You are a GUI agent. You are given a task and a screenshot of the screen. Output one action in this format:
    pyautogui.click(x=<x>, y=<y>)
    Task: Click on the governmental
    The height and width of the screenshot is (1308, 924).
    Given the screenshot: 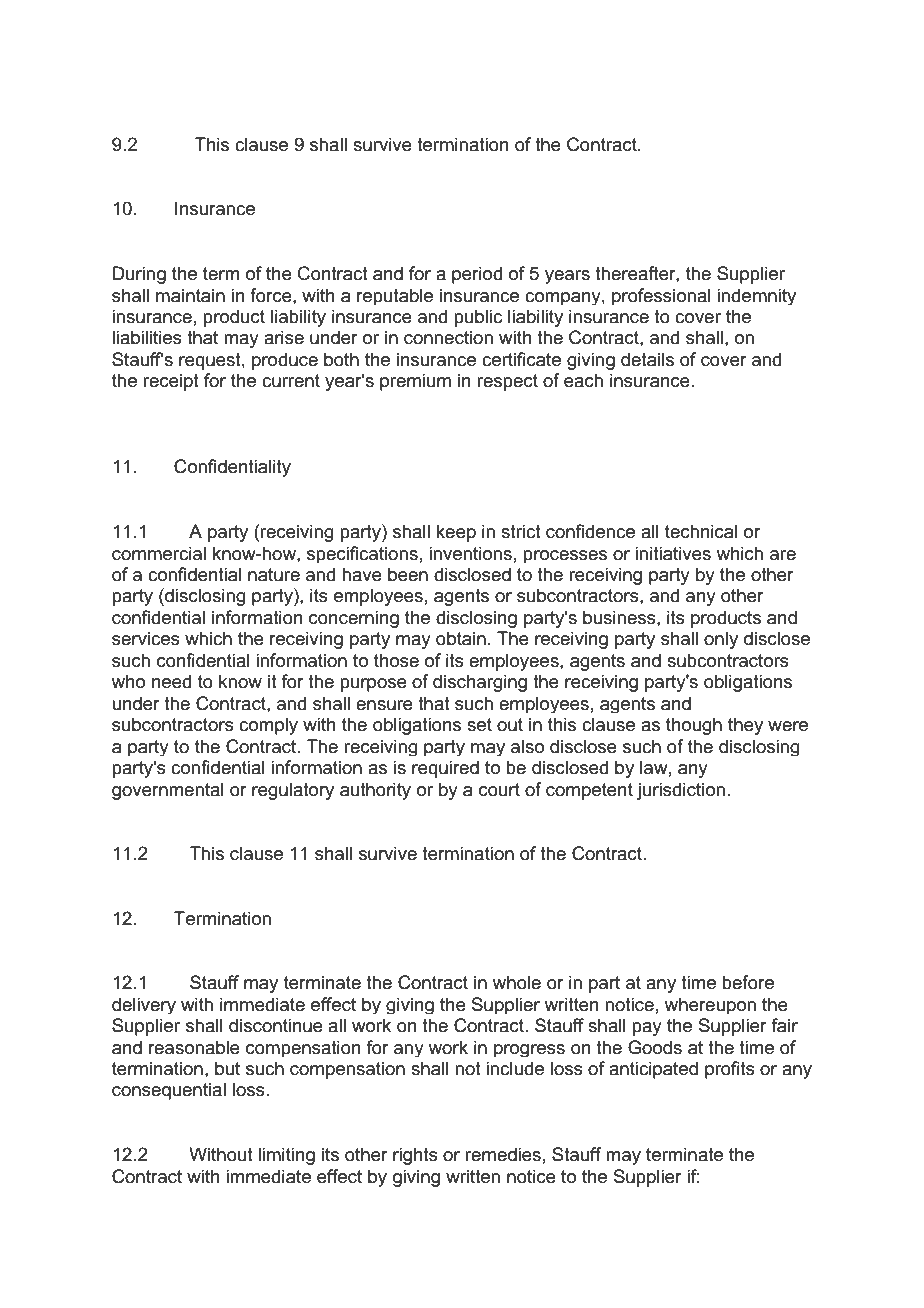 What is the action you would take?
    pyautogui.click(x=168, y=791)
